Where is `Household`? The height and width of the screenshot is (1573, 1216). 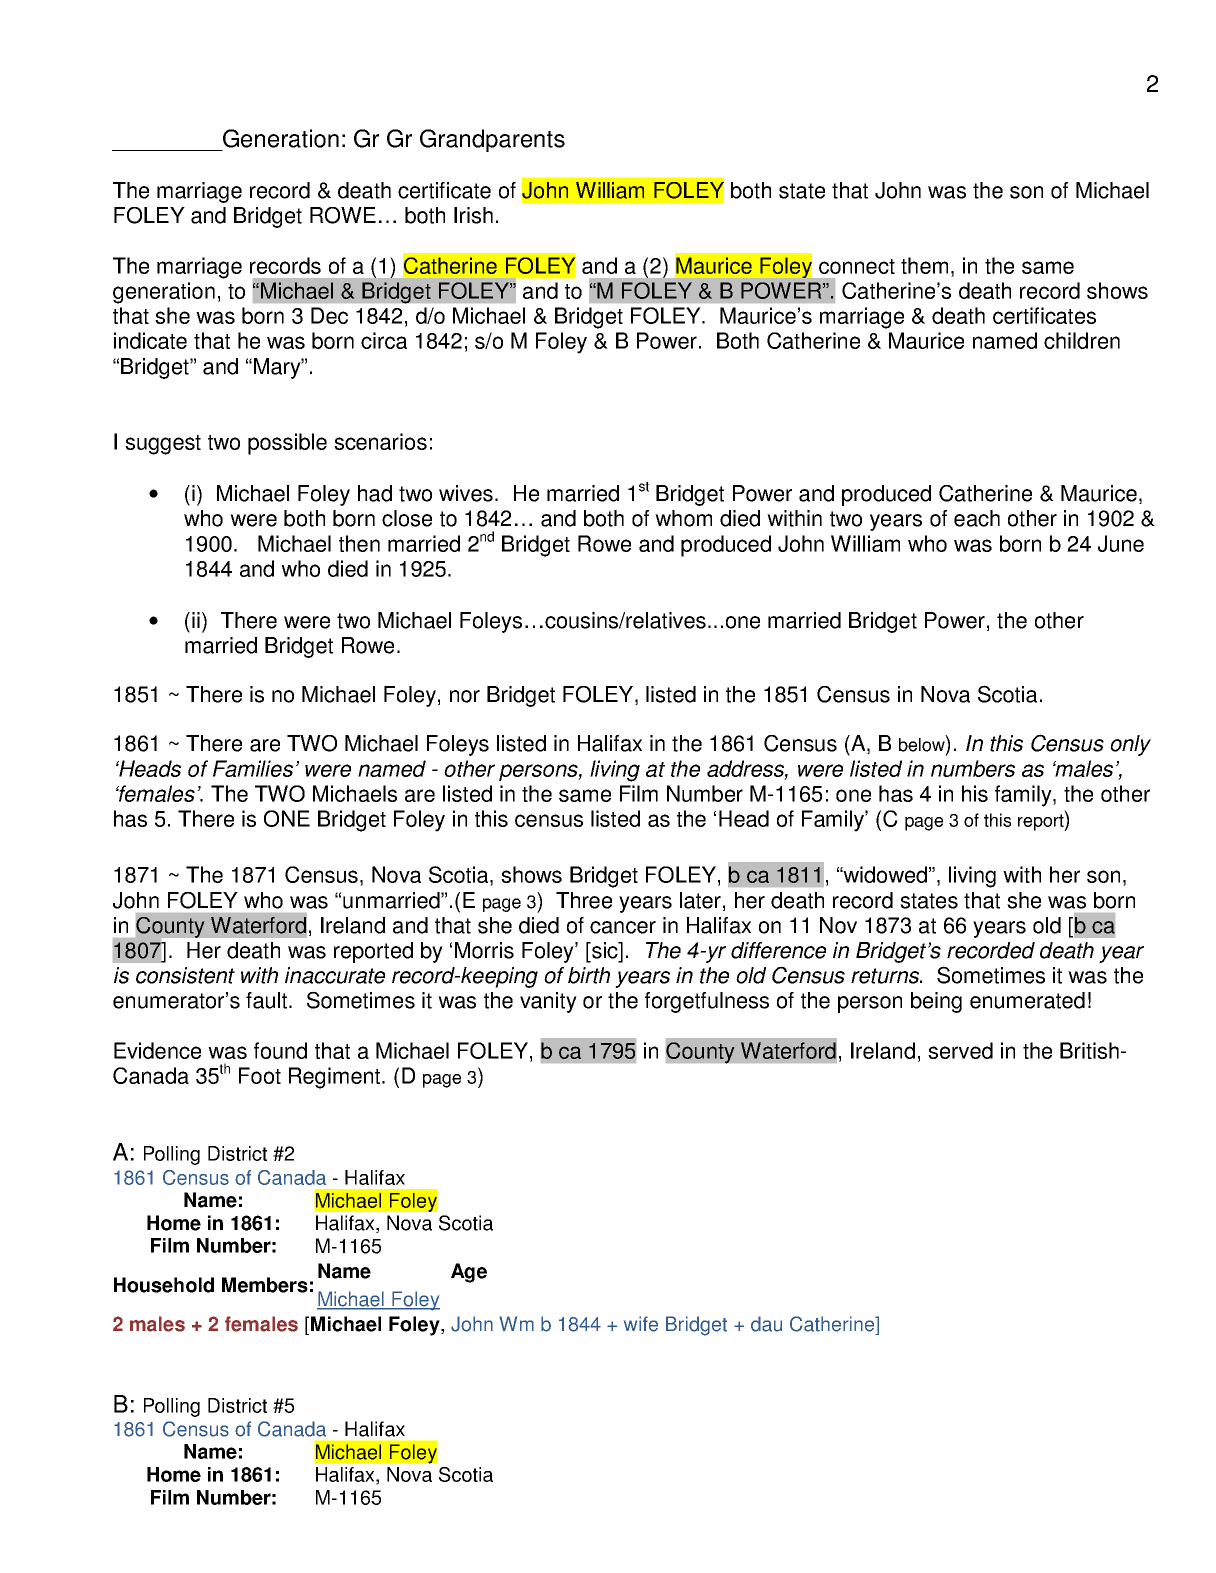 Household is located at coordinates (164, 1285).
